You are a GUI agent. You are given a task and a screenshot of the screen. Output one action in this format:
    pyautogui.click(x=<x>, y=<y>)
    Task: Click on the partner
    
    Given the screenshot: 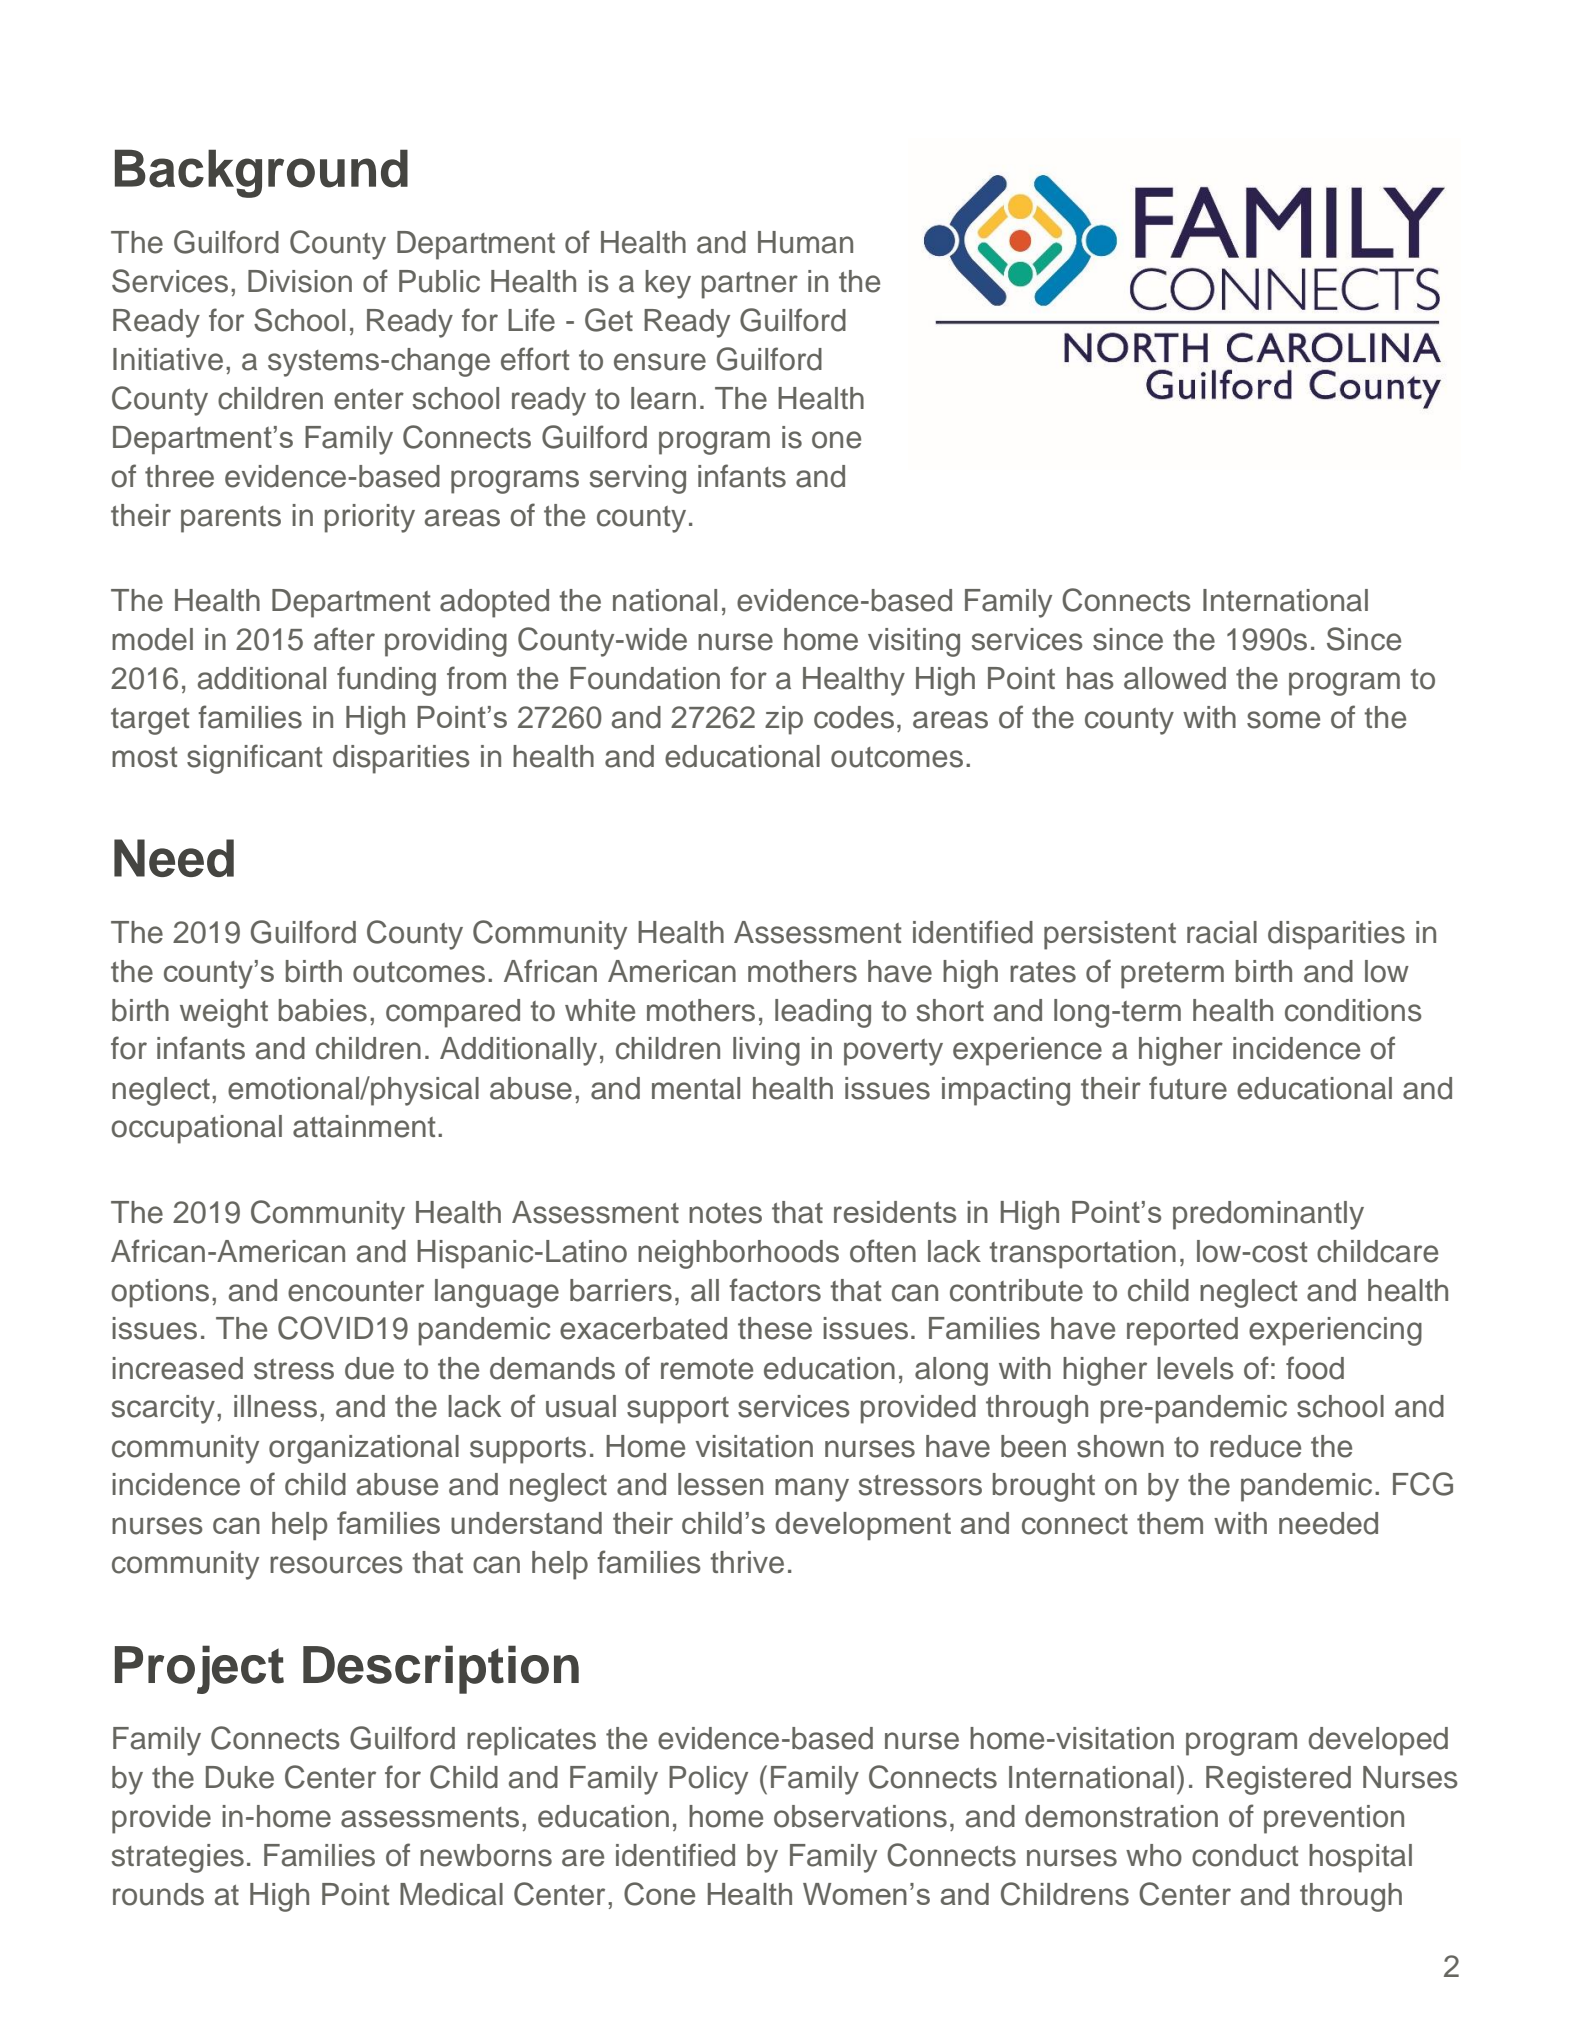 What is the action you would take?
    pyautogui.click(x=750, y=285)
